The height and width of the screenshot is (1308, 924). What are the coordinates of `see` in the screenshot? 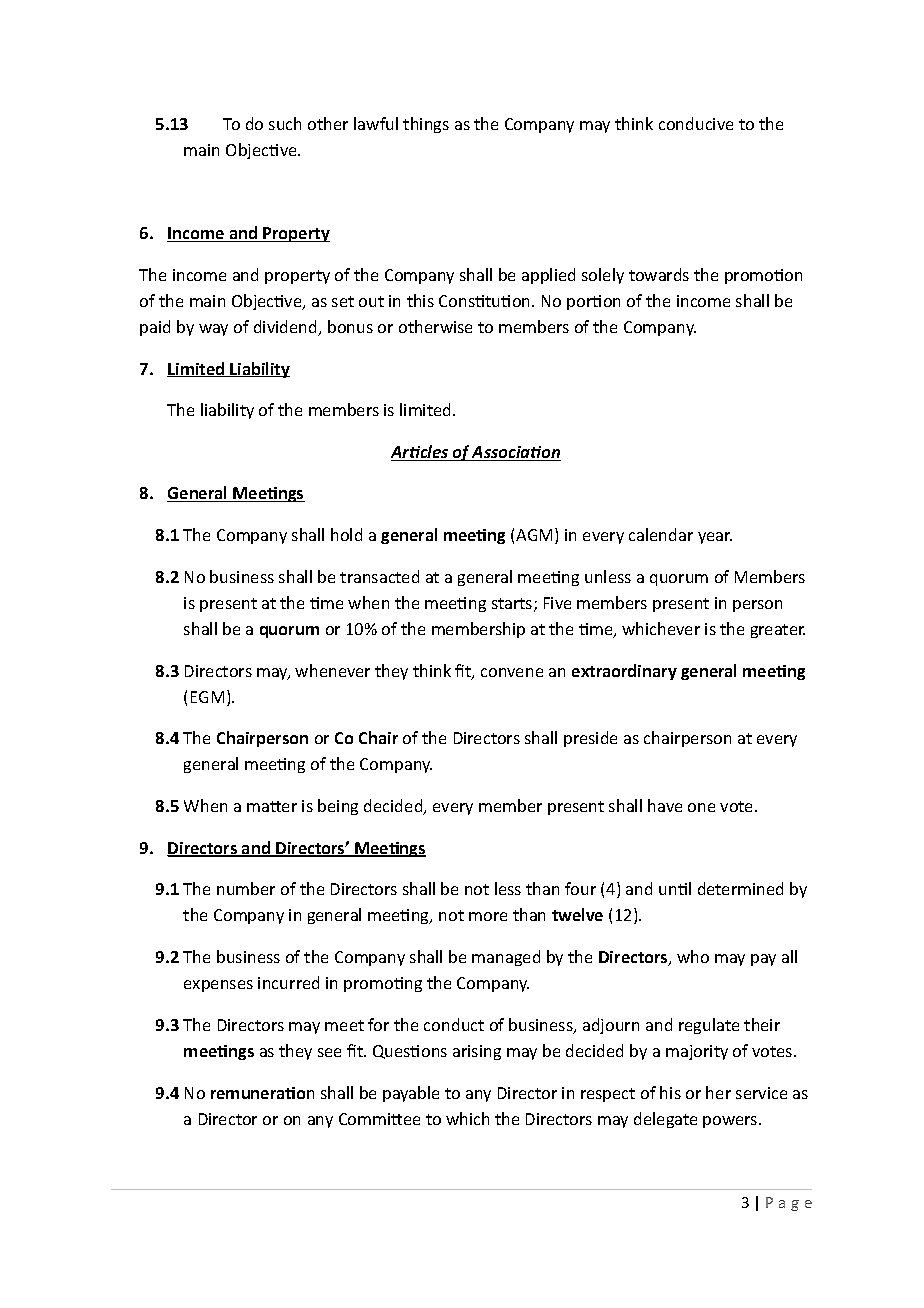 It's located at (329, 1052).
